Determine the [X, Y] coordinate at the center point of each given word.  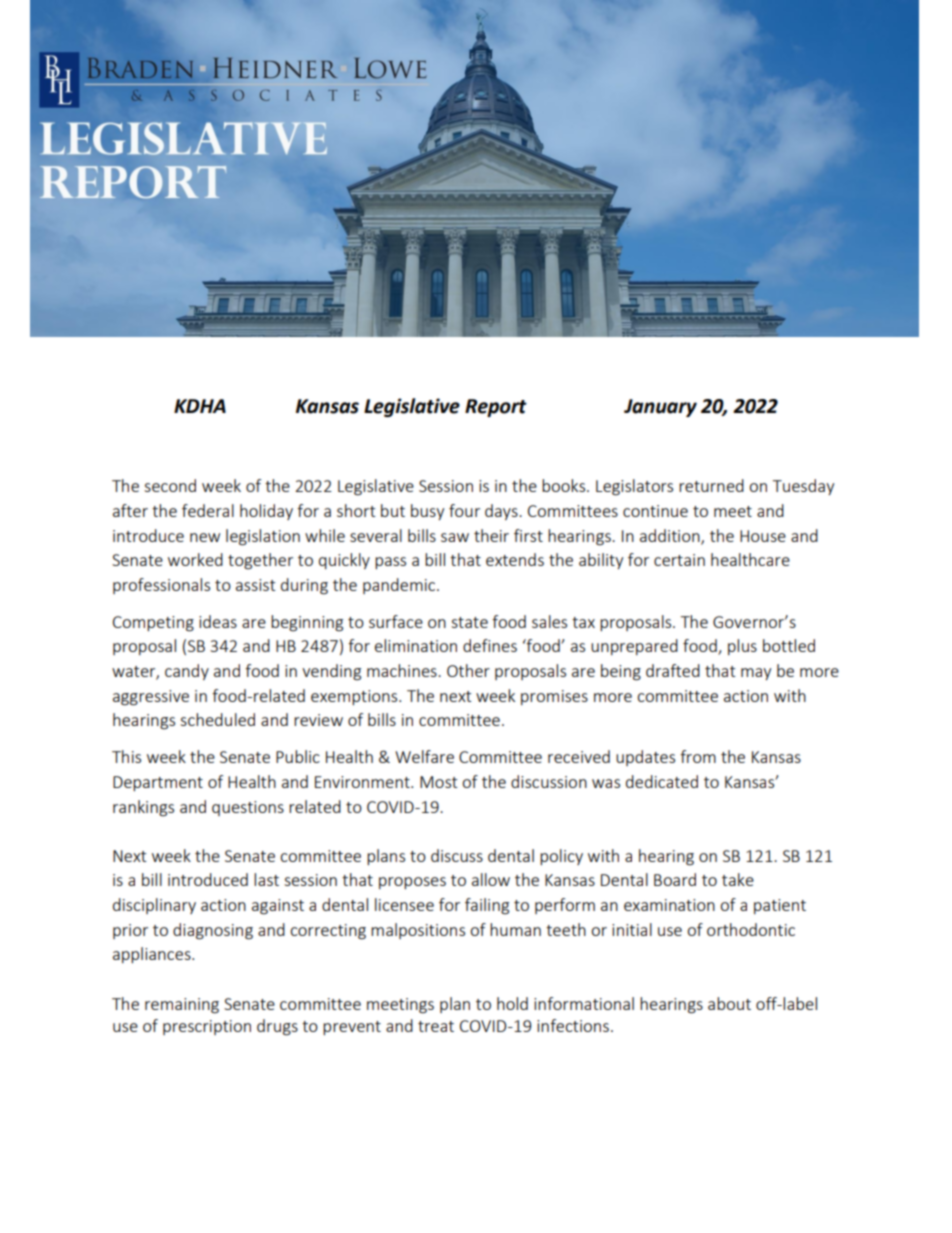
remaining [182, 1006]
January [660, 408]
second [170, 485]
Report [496, 408]
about [729, 1003]
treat [436, 1026]
